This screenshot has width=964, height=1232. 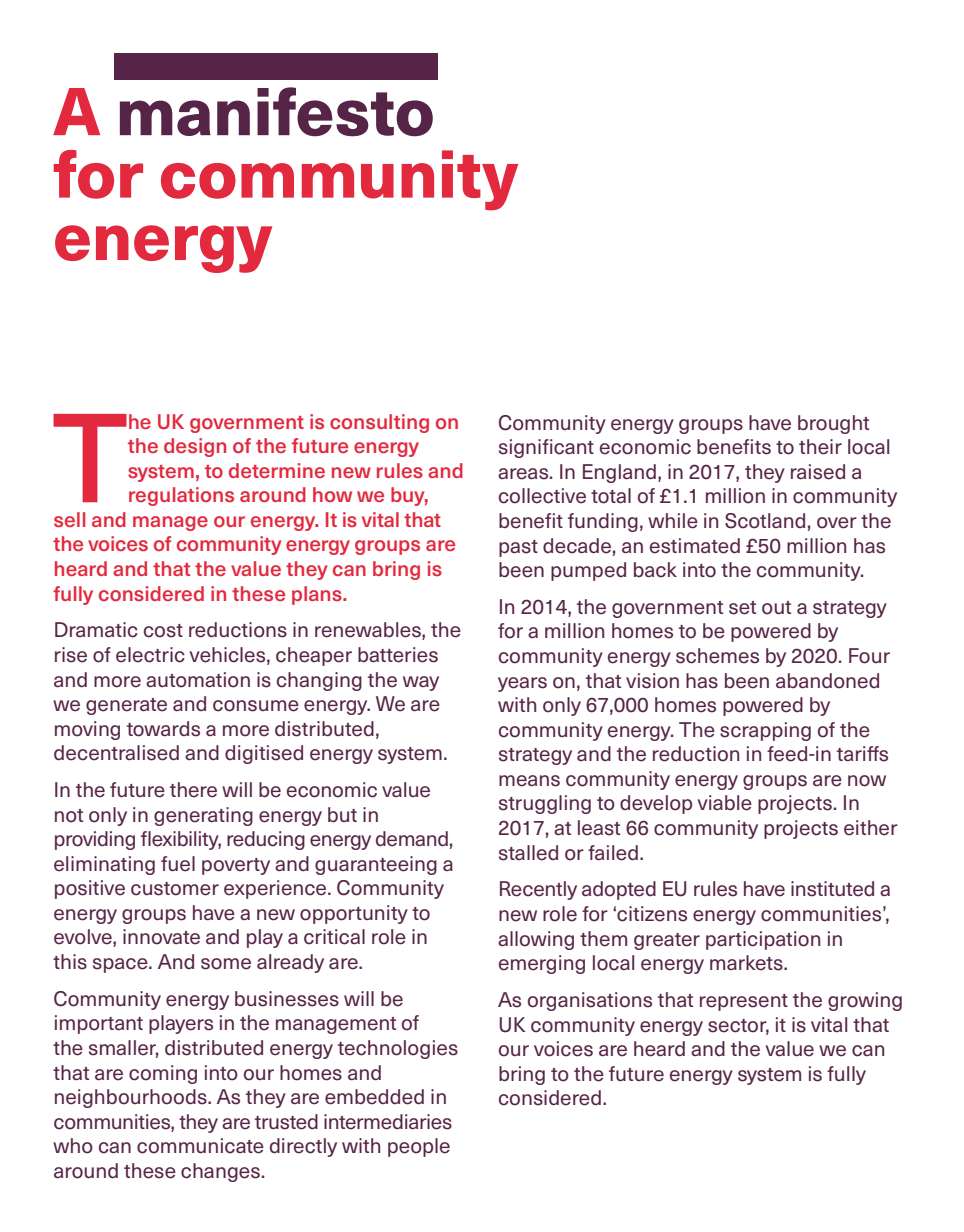 I want to click on communicate, so click(x=200, y=1146).
